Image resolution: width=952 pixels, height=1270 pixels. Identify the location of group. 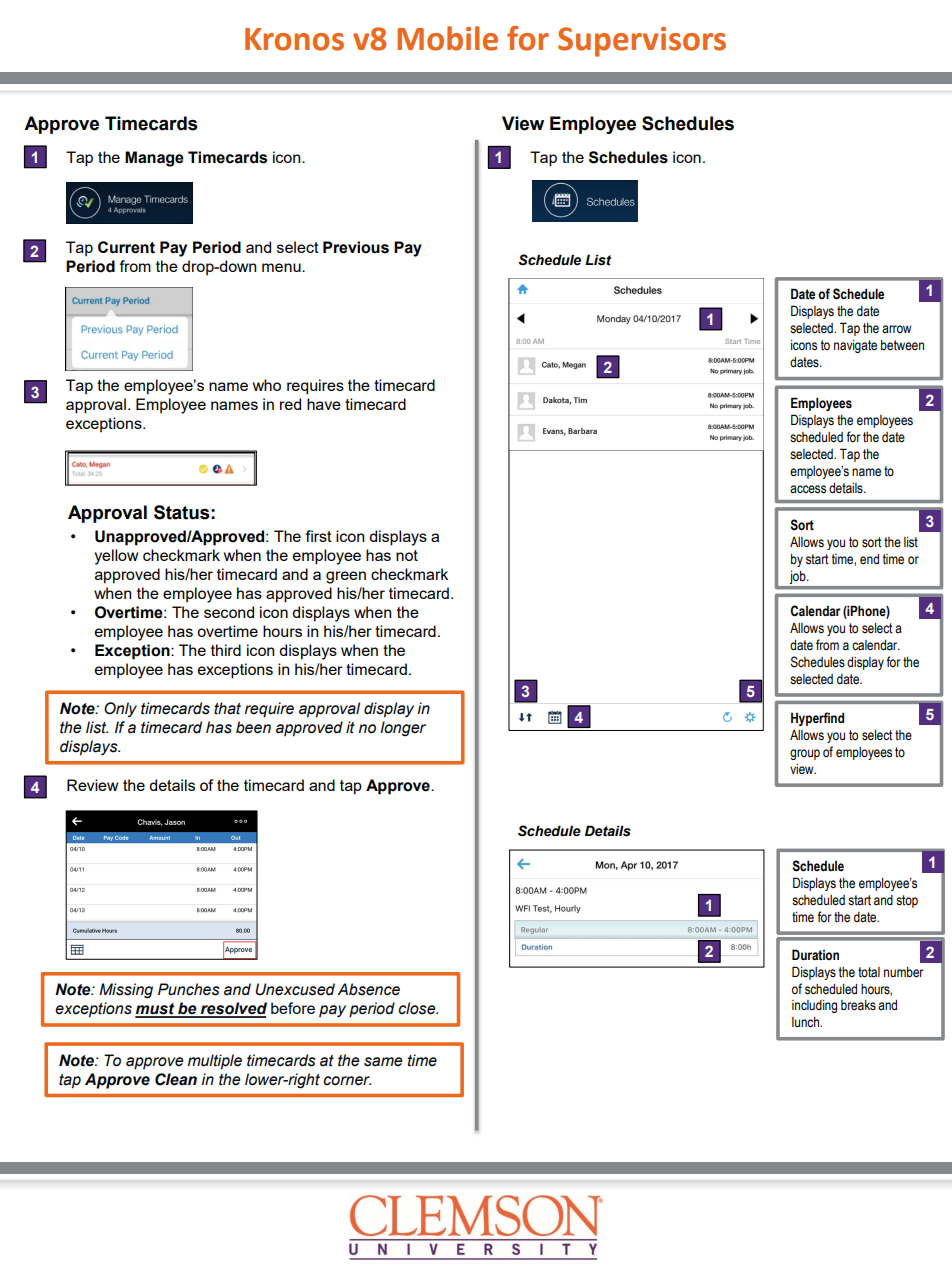
(805, 754).
